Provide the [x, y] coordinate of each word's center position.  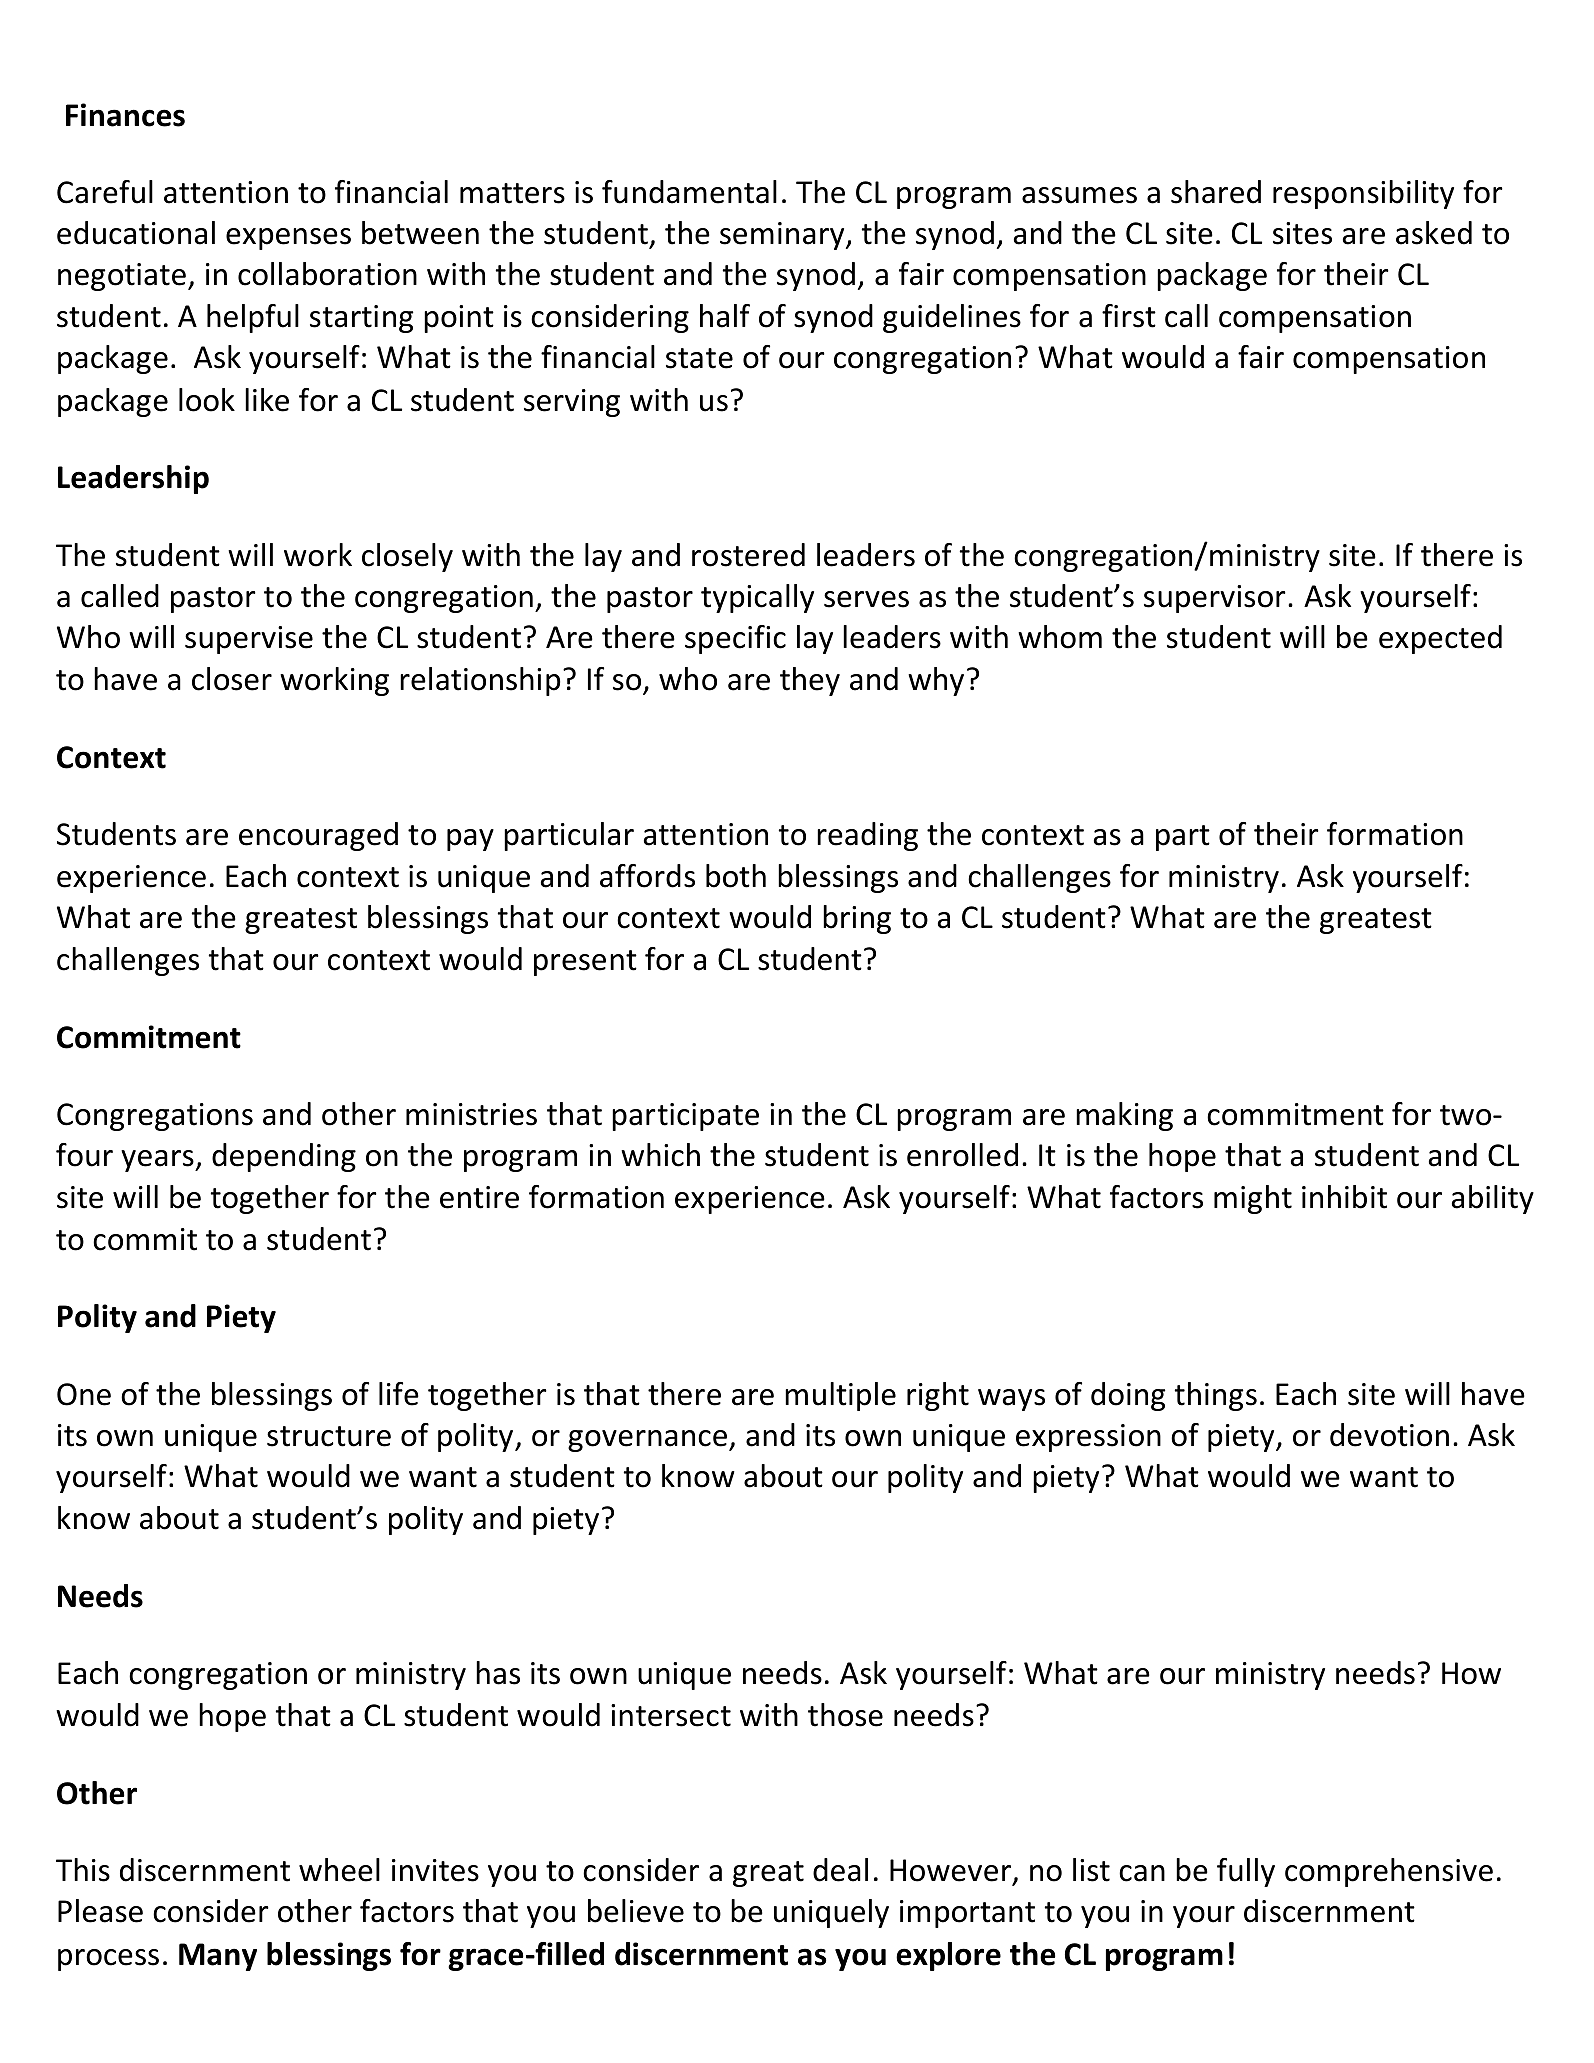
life [399, 1394]
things [1216, 1396]
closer [232, 679]
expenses [288, 239]
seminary [783, 236]
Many [218, 1957]
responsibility [1363, 194]
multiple [840, 1396]
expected [1440, 639]
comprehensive [1389, 1872]
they [810, 681]
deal [840, 1870]
